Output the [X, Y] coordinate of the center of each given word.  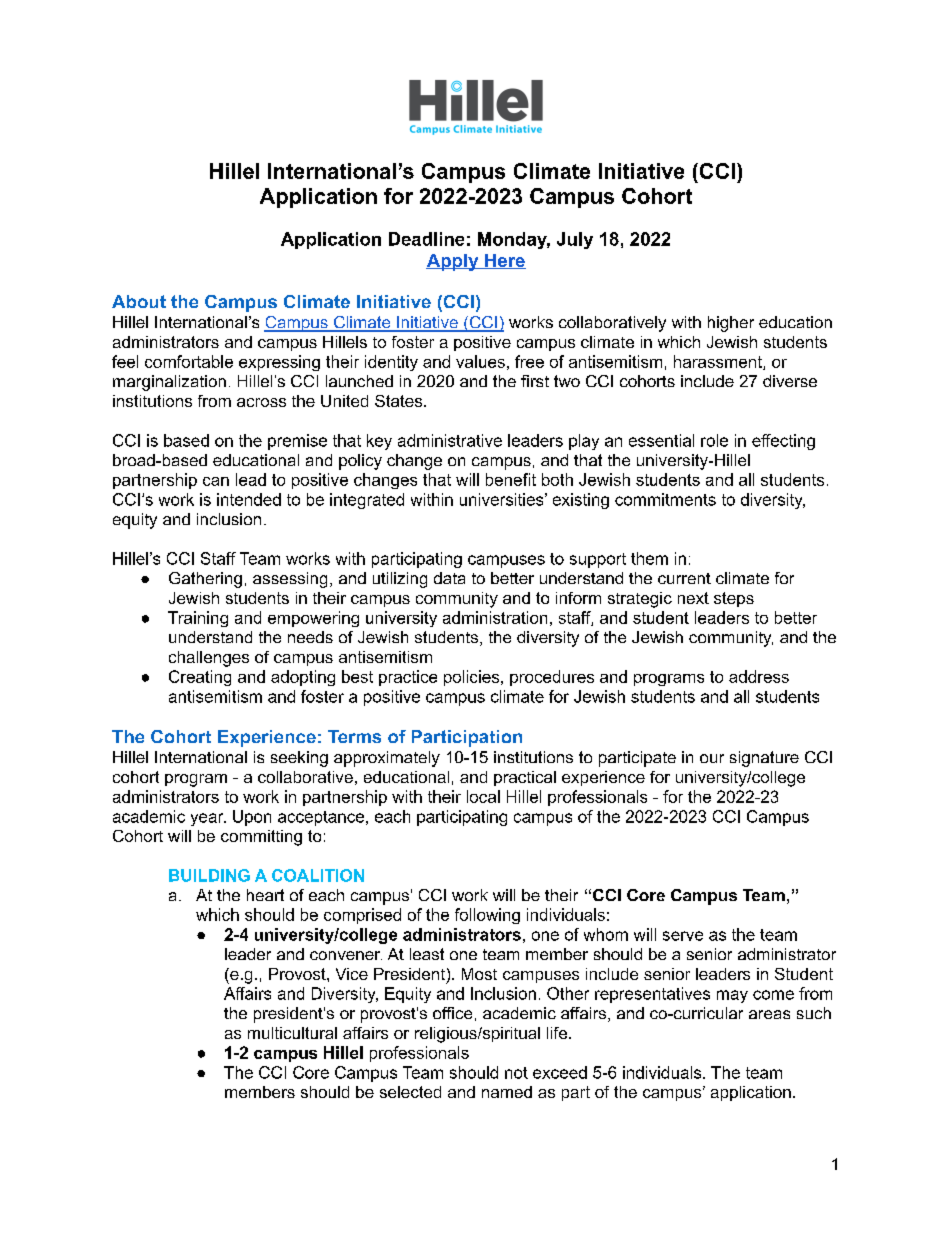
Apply [453, 262]
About [139, 301]
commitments [665, 499]
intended [249, 499]
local [483, 796]
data [449, 578]
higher [731, 324]
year [208, 819]
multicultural [292, 1033]
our [712, 758]
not [516, 1073]
